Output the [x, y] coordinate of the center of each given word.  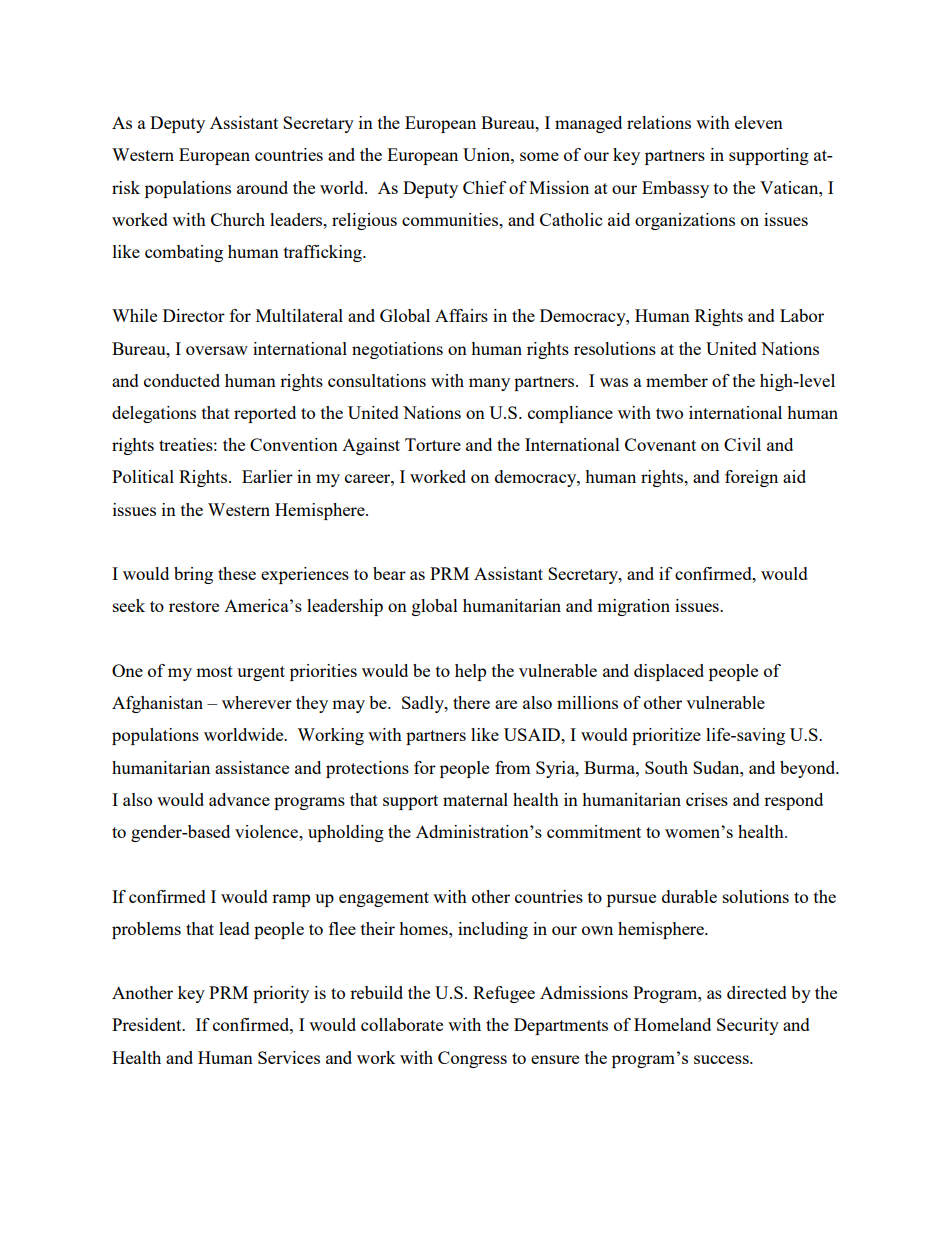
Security [748, 1026]
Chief [484, 187]
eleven [759, 122]
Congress [472, 1059]
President [148, 1024]
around [262, 187]
